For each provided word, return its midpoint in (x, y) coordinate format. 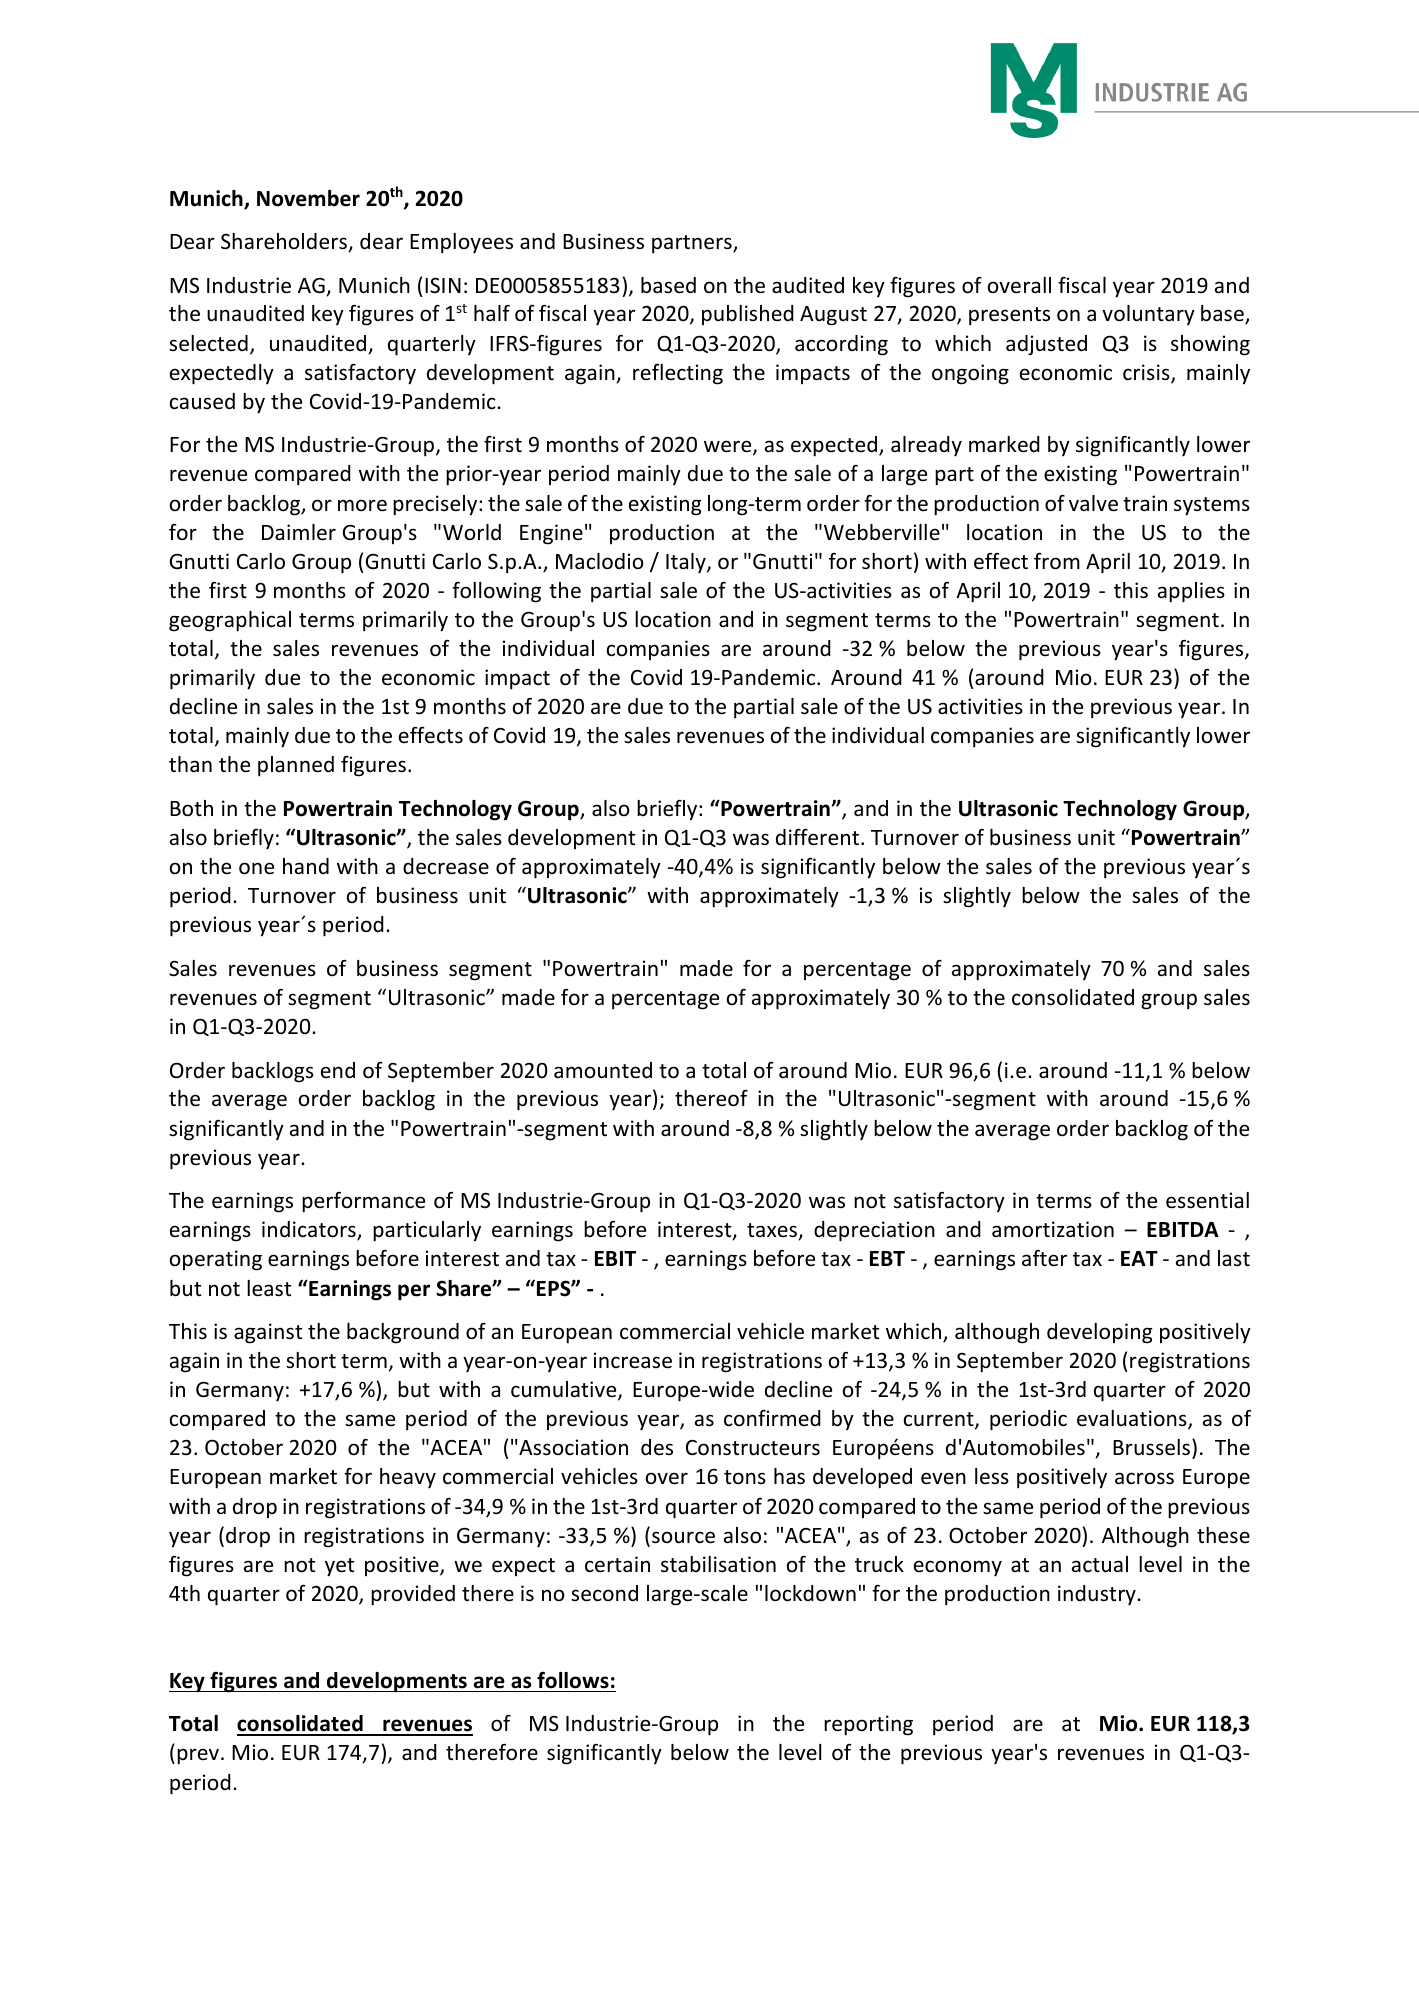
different (819, 837)
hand (306, 866)
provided (413, 1595)
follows (573, 1680)
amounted (603, 1070)
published (748, 315)
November (308, 198)
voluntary (1148, 315)
